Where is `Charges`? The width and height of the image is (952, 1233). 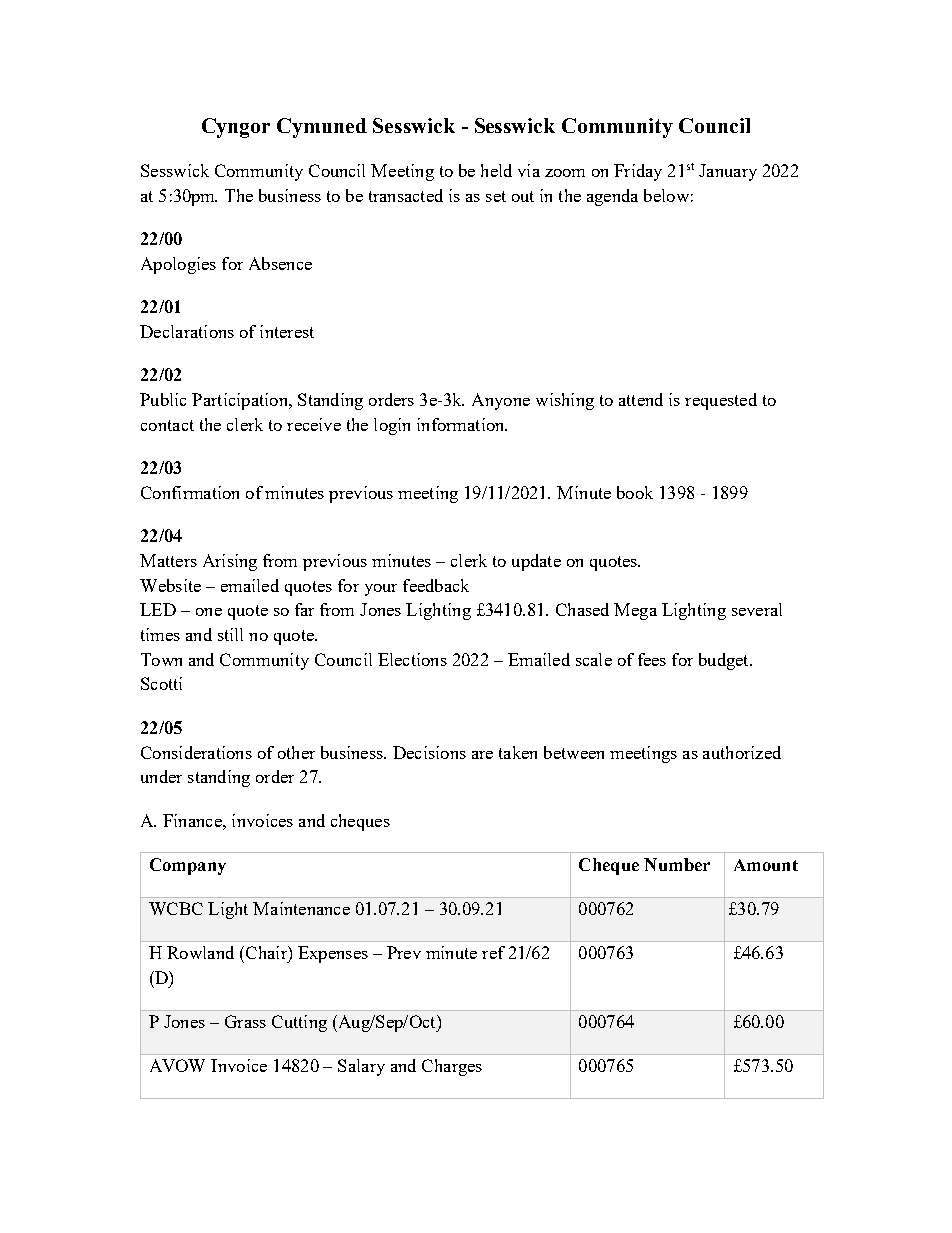
Charges is located at coordinates (452, 1067).
